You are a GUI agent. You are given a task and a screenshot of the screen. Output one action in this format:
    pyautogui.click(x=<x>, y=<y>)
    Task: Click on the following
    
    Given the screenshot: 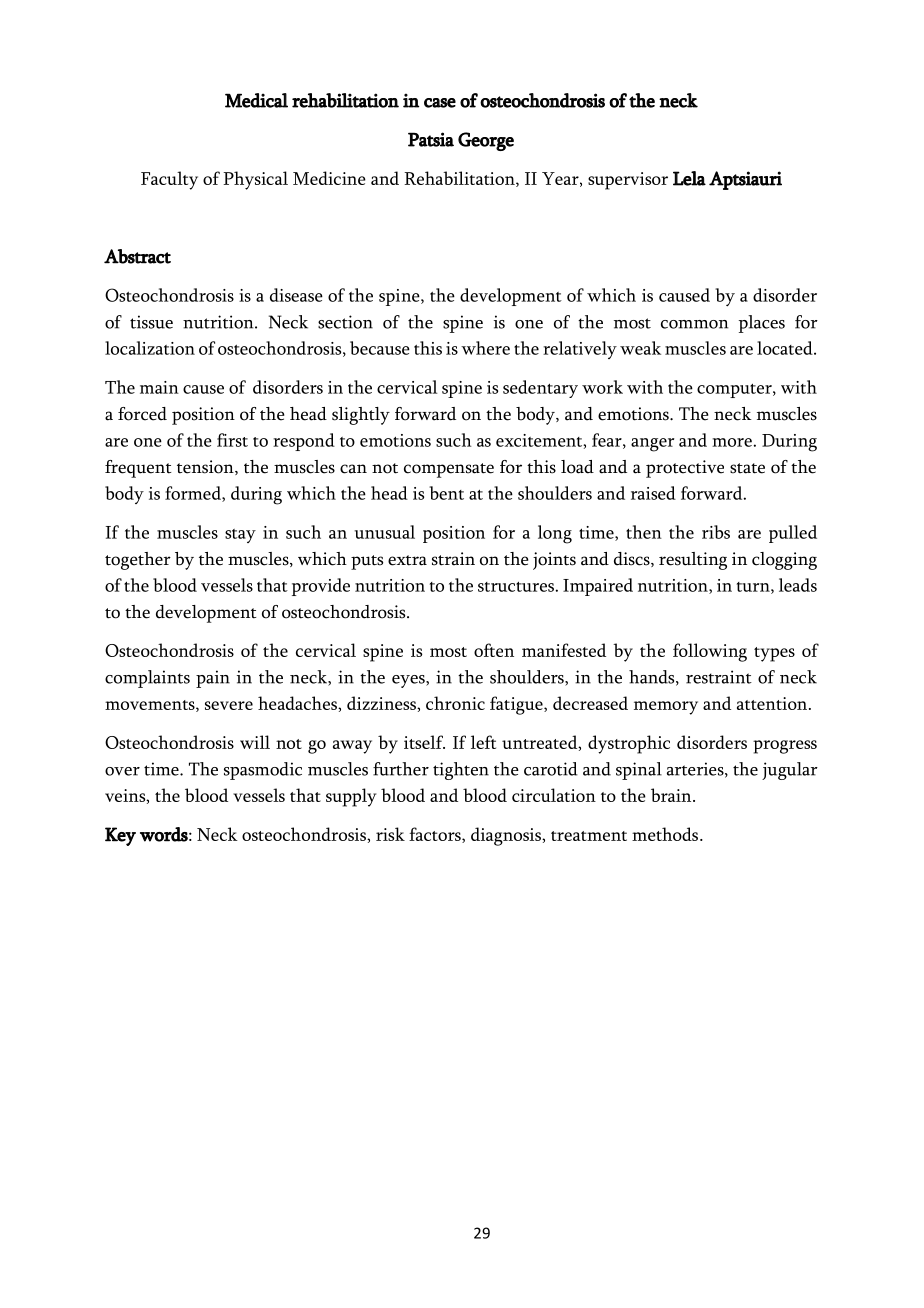 What is the action you would take?
    pyautogui.click(x=710, y=652)
